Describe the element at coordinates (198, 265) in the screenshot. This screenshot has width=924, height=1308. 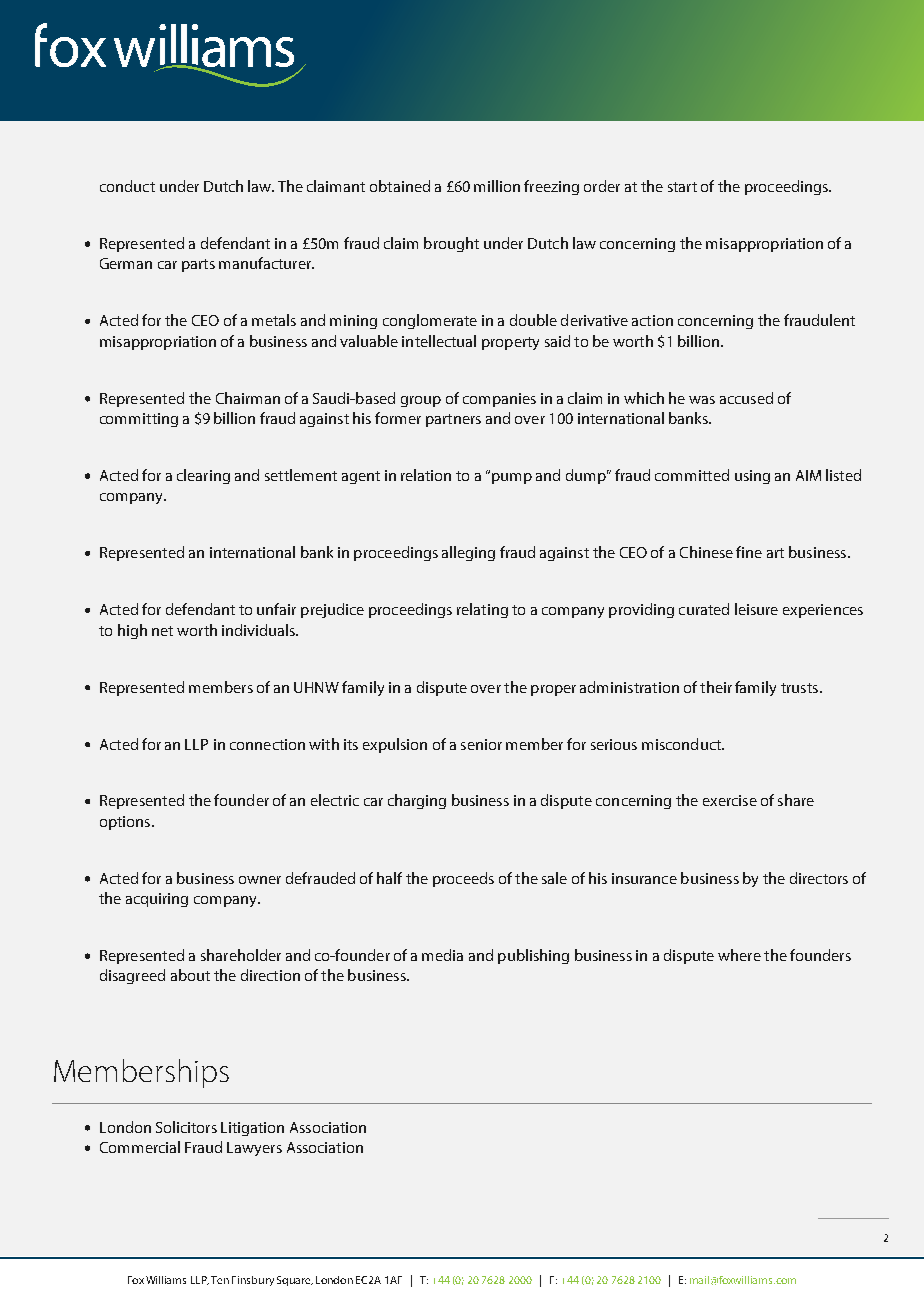
I see `parts` at that location.
